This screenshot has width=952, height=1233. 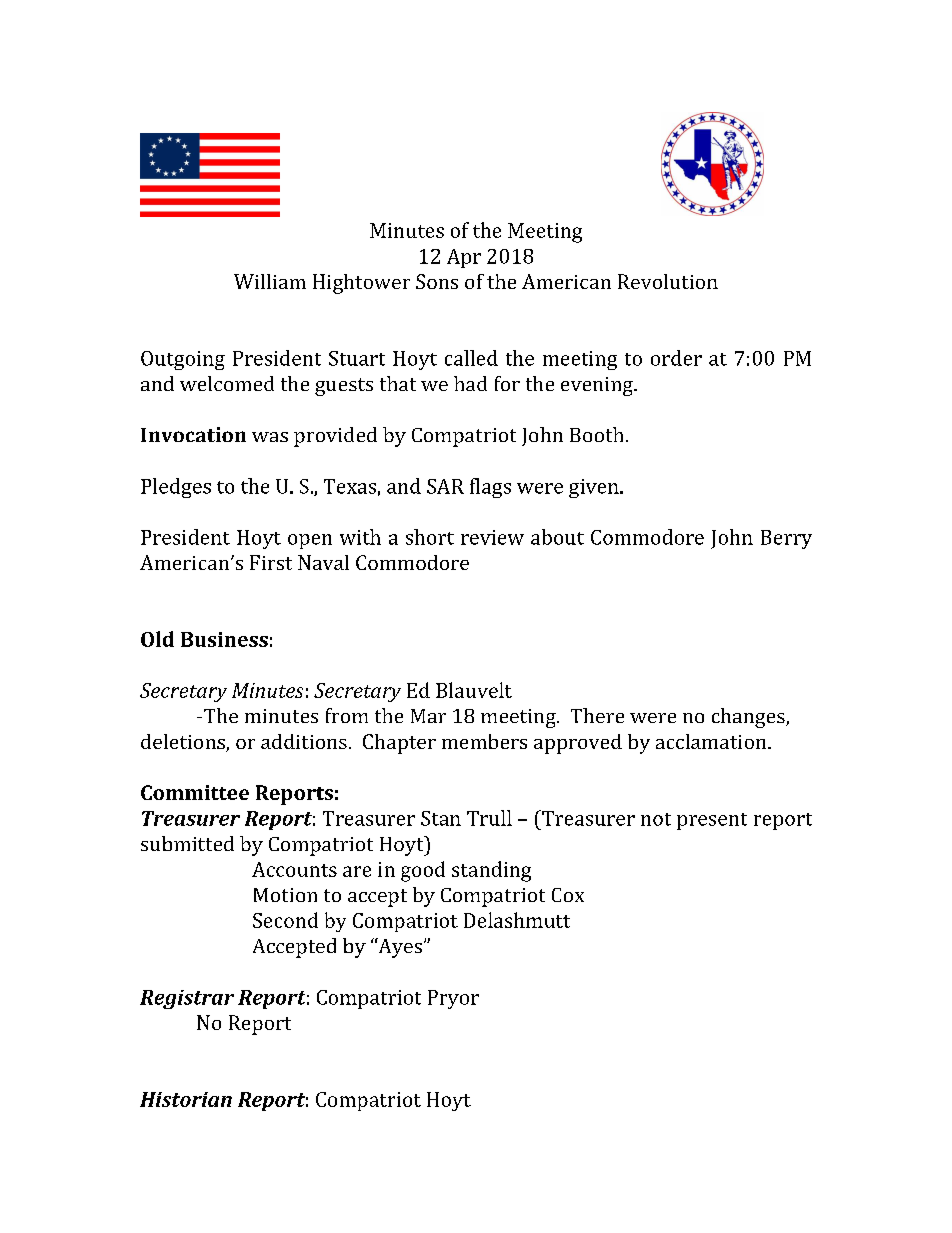 What do you see at coordinates (423, 871) in the screenshot?
I see `good` at bounding box center [423, 871].
